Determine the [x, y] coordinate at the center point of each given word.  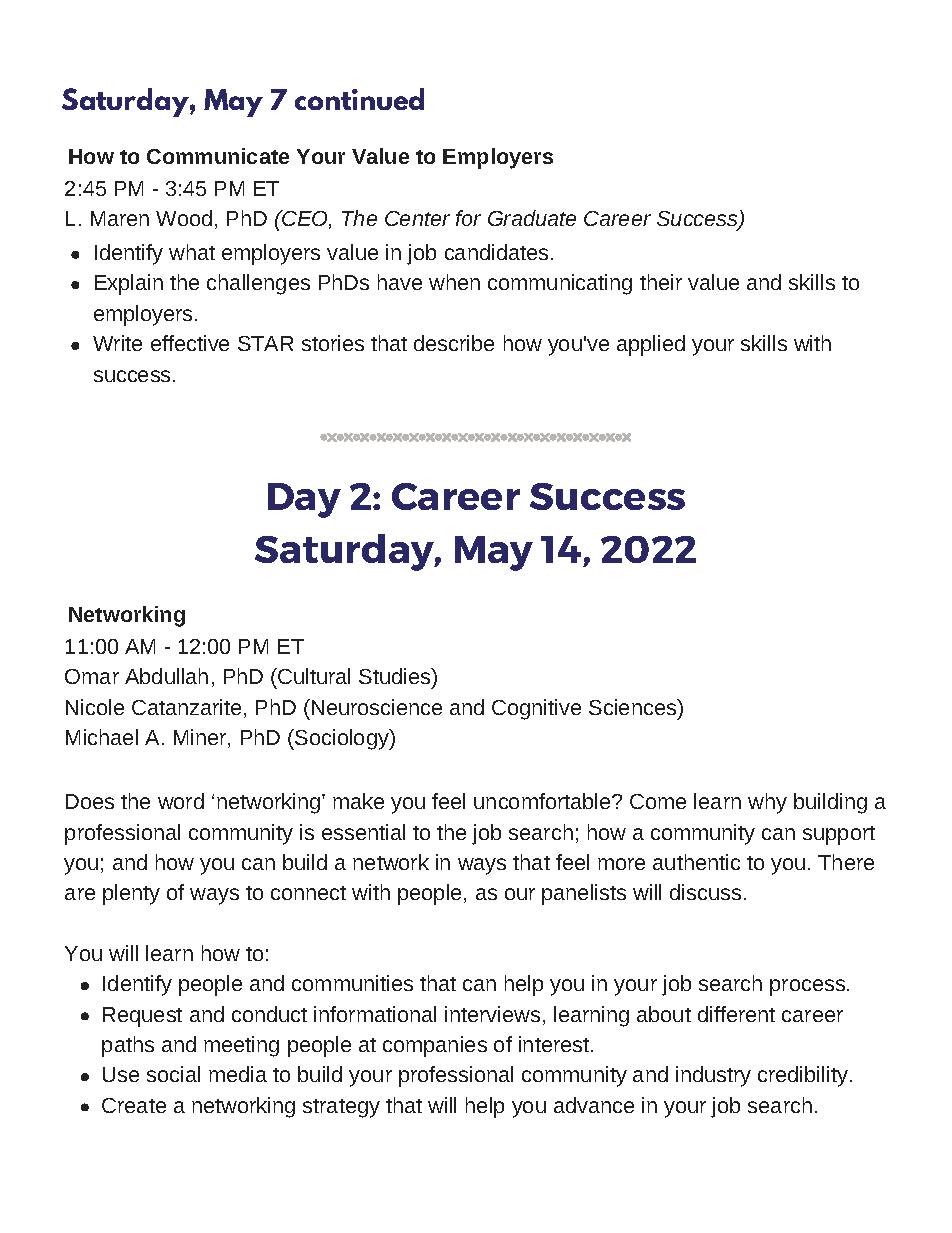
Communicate [218, 156]
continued [359, 99]
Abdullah [166, 676]
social [173, 1074]
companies [435, 1046]
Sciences [634, 707]
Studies [396, 678]
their [661, 282]
